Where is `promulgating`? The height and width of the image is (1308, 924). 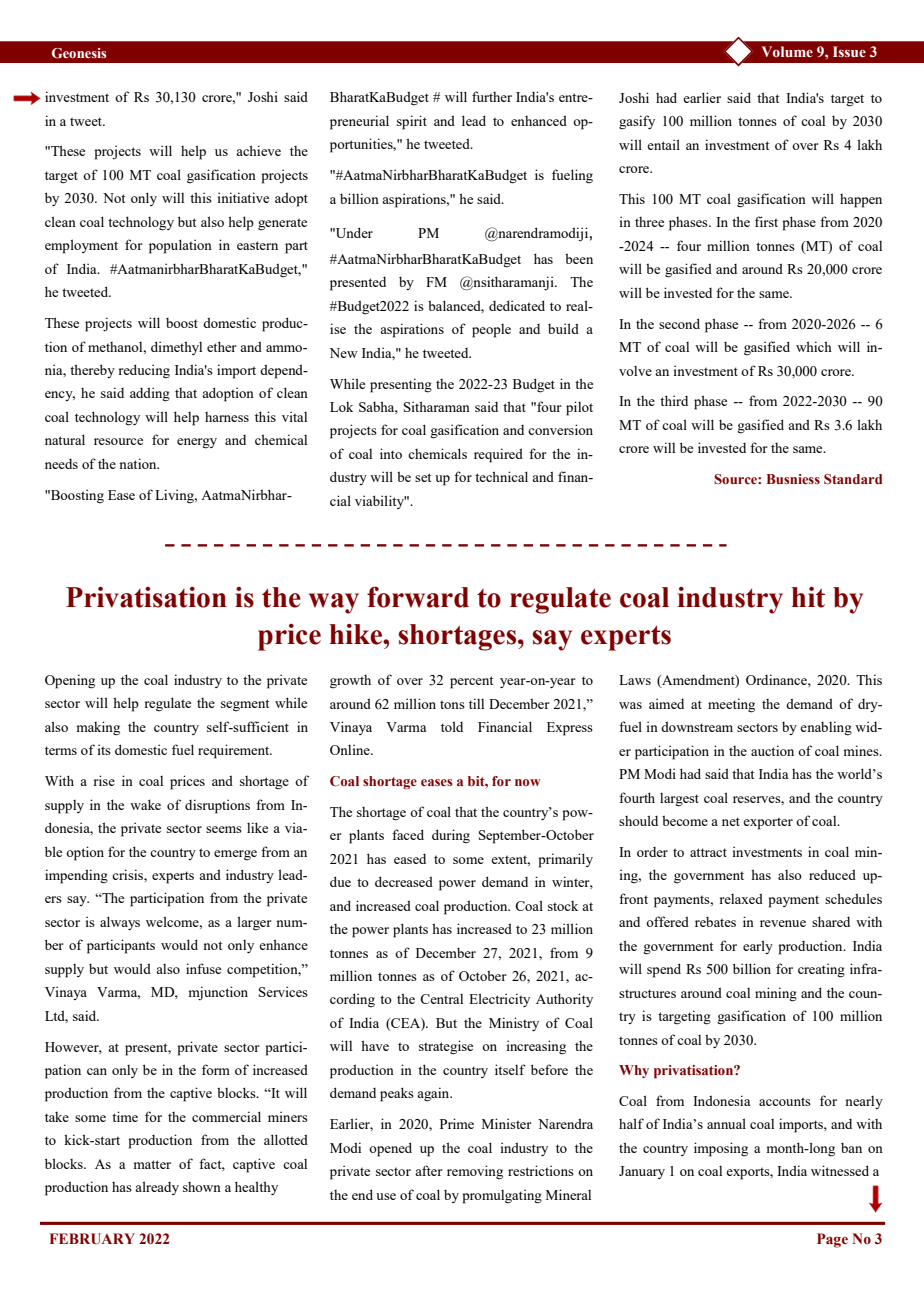 promulgating is located at coordinates (502, 1196).
